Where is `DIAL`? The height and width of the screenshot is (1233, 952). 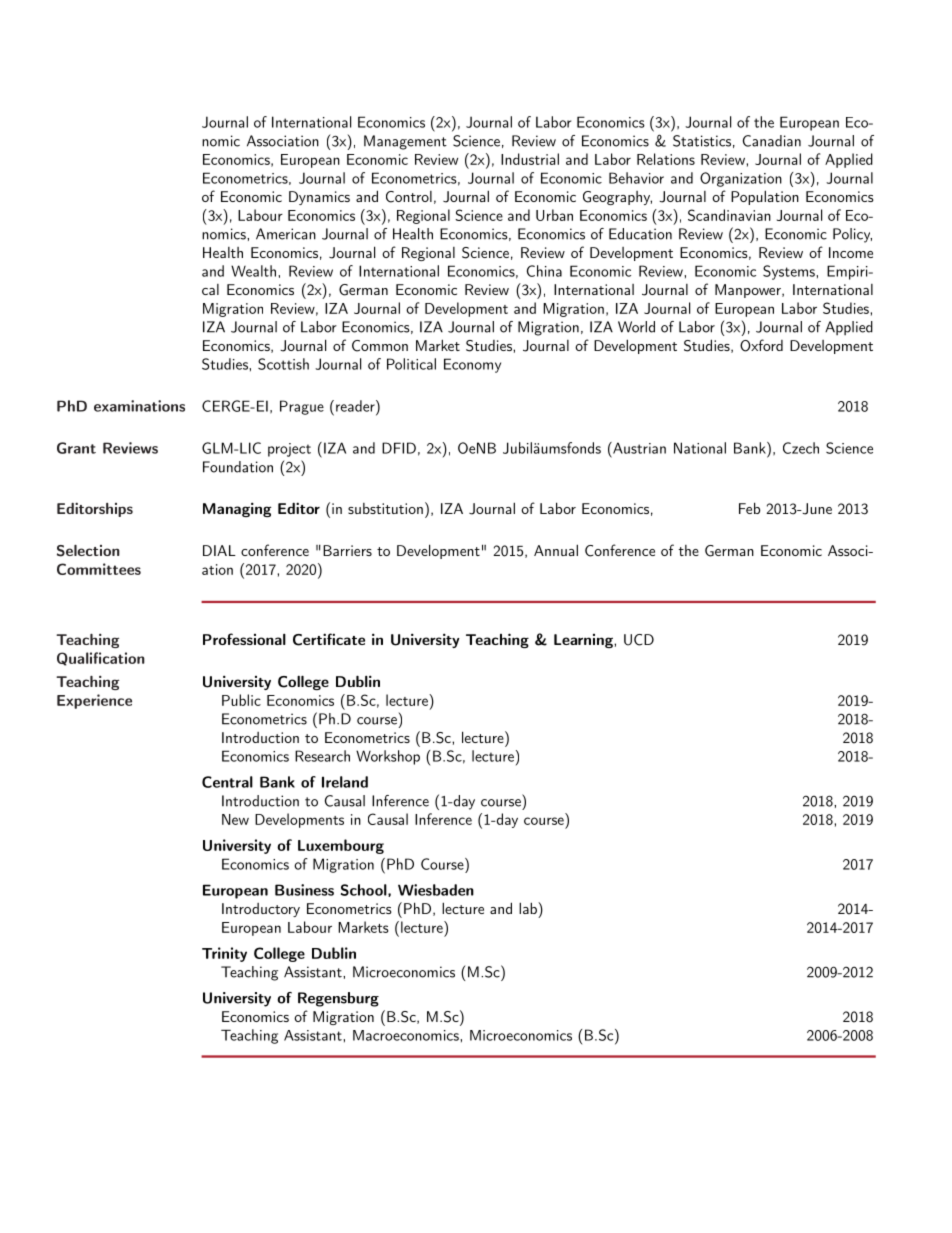
DIAL is located at coordinates (219, 550).
